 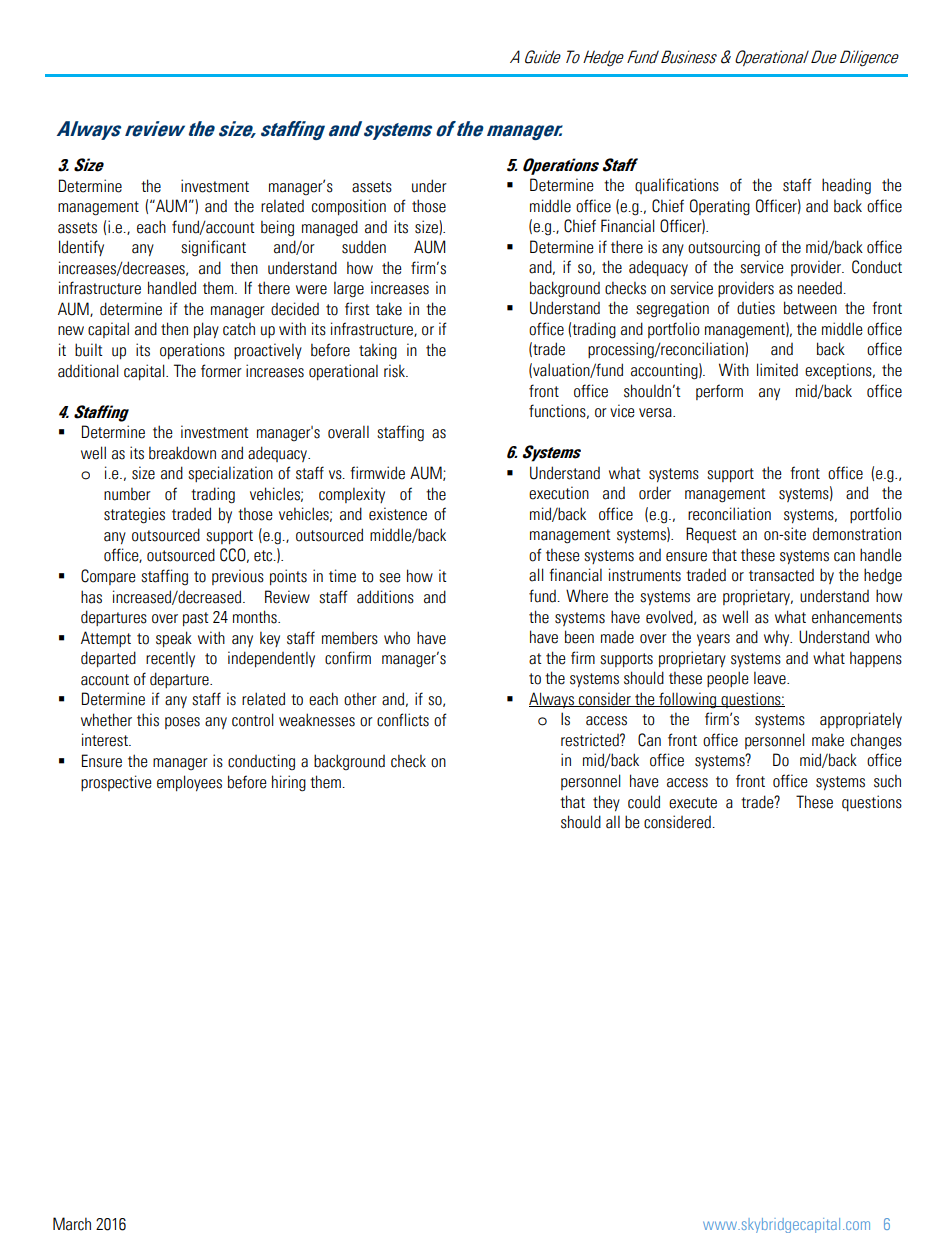 I want to click on transacted, so click(x=781, y=575).
